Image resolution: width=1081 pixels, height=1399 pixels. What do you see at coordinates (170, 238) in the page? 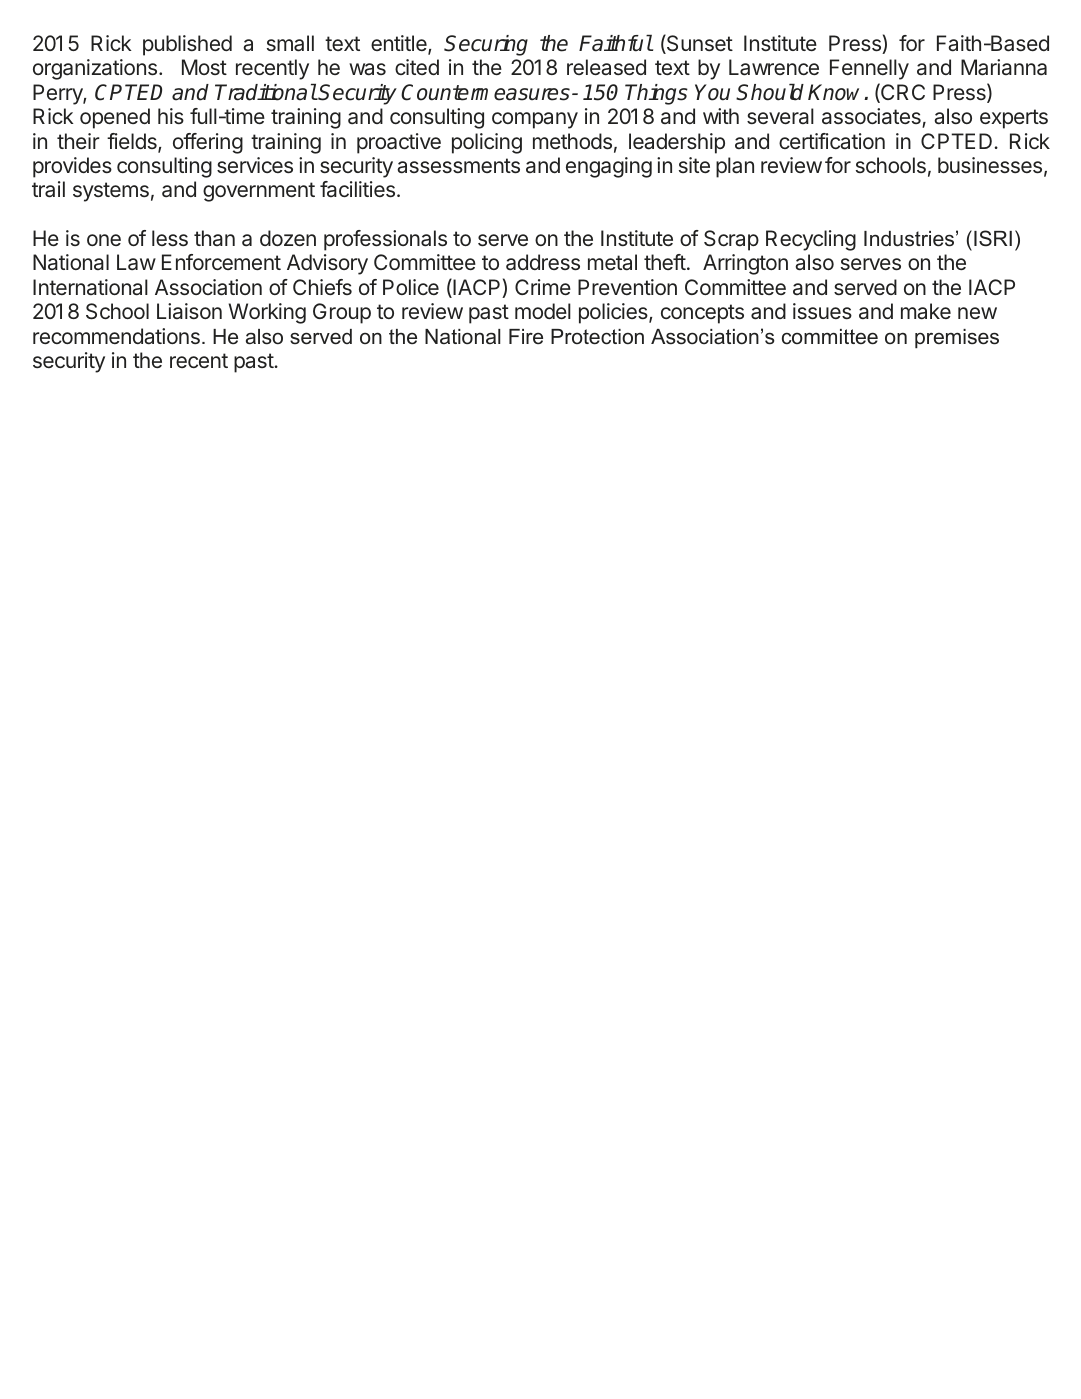
I see `less` at bounding box center [170, 238].
